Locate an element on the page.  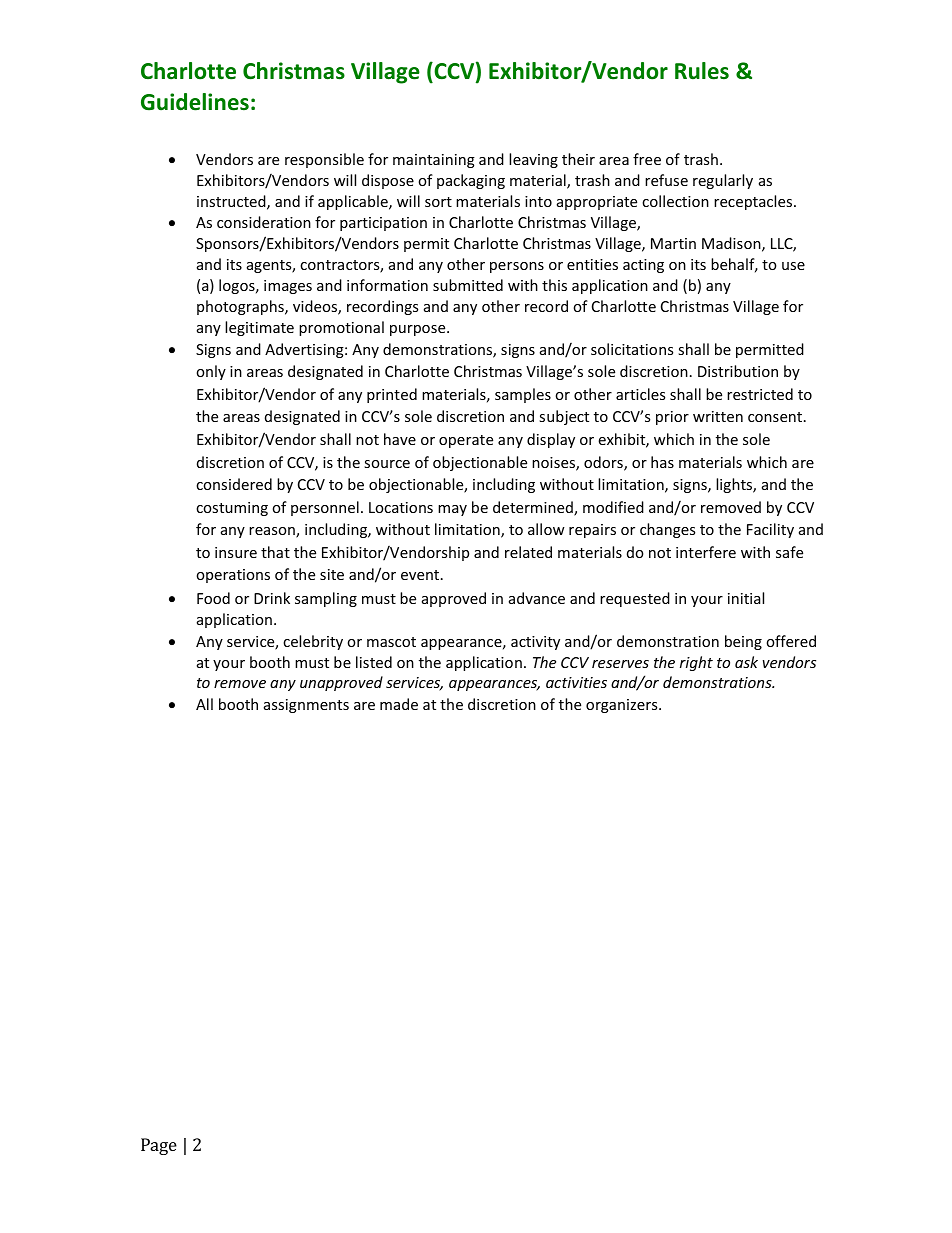
activities is located at coordinates (576, 682).
